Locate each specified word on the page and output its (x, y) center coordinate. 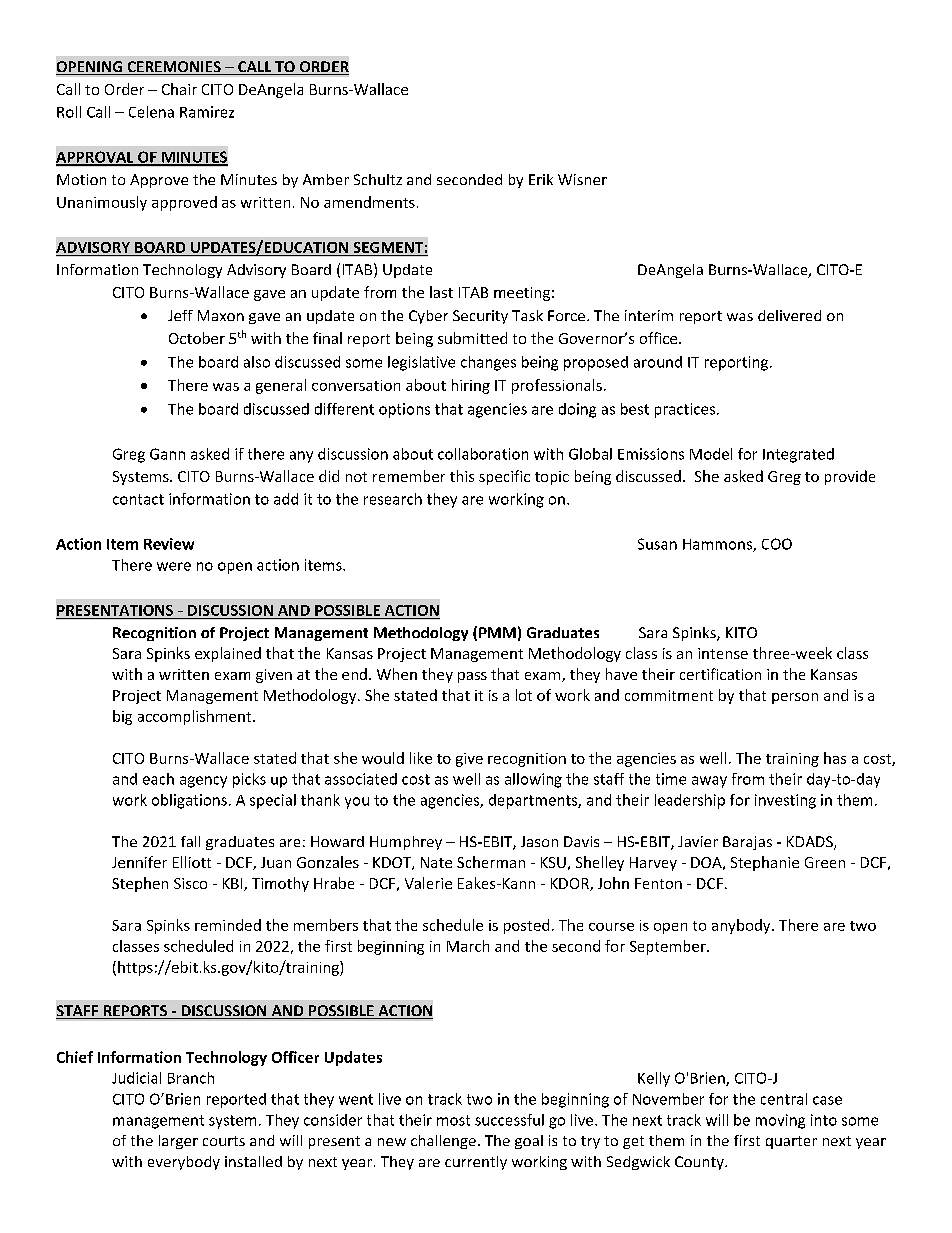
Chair (179, 89)
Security (480, 317)
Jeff (180, 315)
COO (777, 544)
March (468, 946)
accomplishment (196, 717)
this (462, 476)
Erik (541, 179)
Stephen (140, 884)
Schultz (378, 179)
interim (649, 315)
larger (178, 1142)
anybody (742, 926)
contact (138, 499)
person (795, 698)
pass (472, 677)
